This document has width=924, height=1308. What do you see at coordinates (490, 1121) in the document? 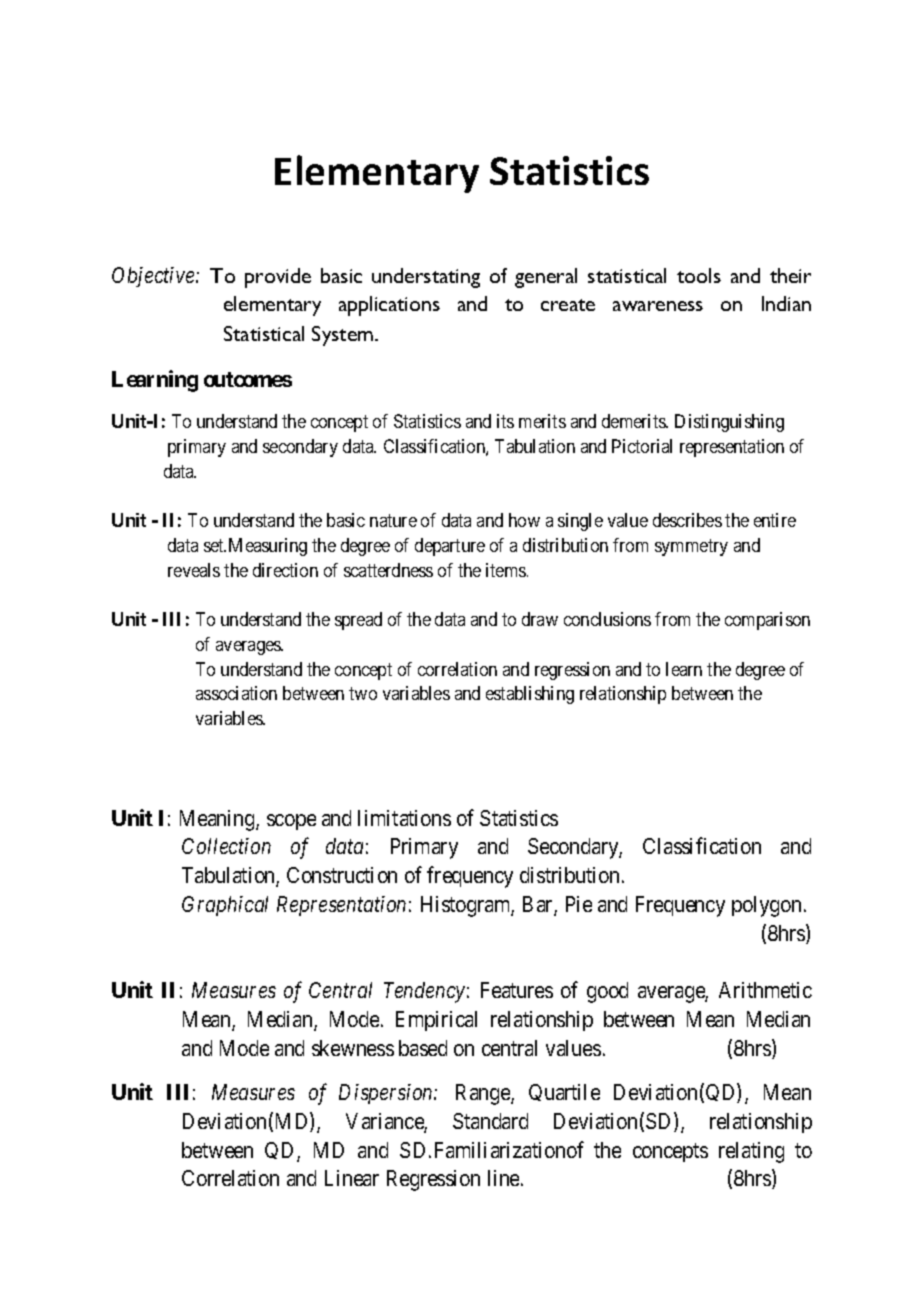
I see `Standard` at bounding box center [490, 1121].
